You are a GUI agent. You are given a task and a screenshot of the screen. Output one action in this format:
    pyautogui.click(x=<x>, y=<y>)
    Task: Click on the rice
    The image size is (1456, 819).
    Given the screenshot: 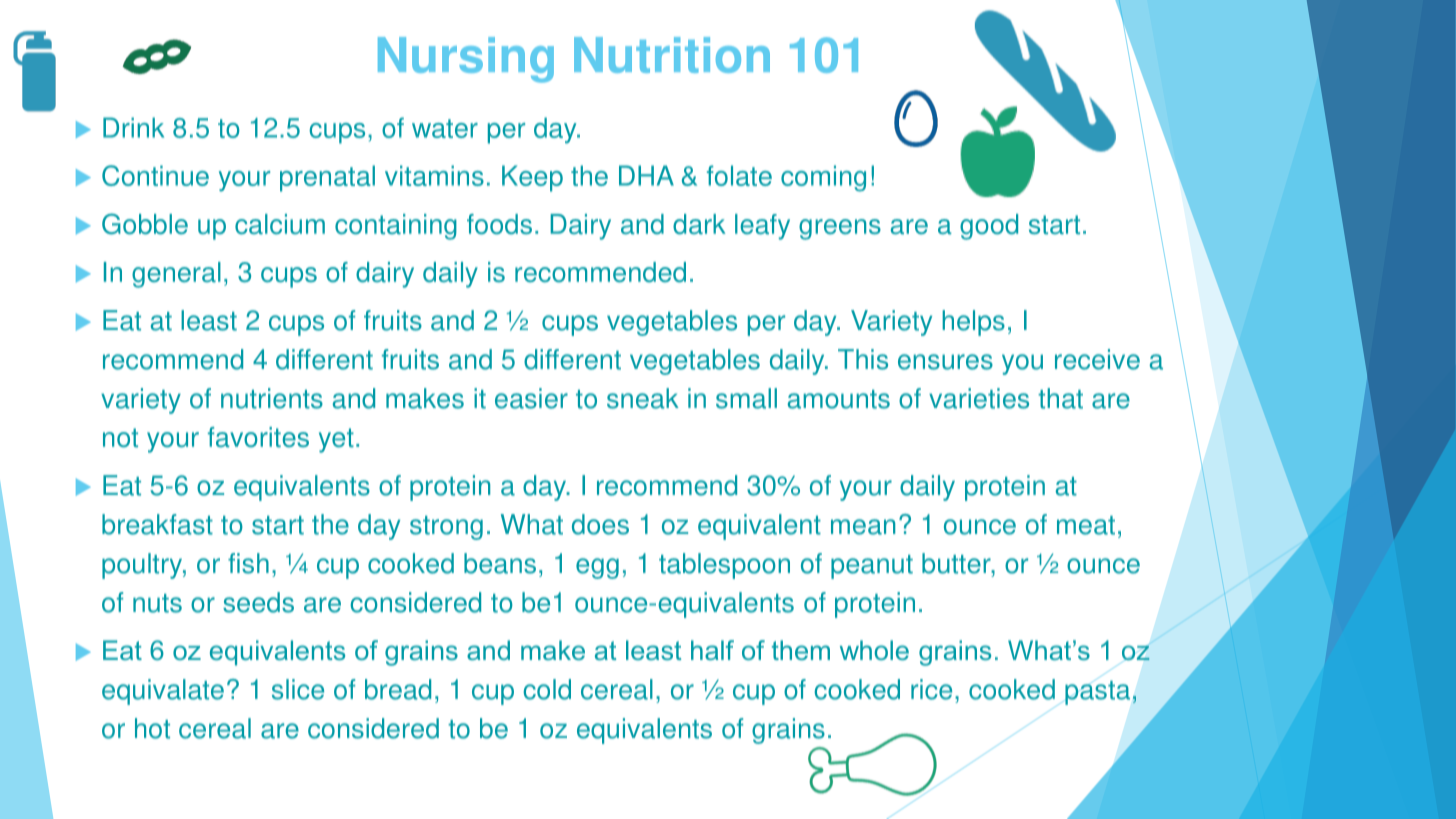 What is the action you would take?
    pyautogui.click(x=931, y=689)
